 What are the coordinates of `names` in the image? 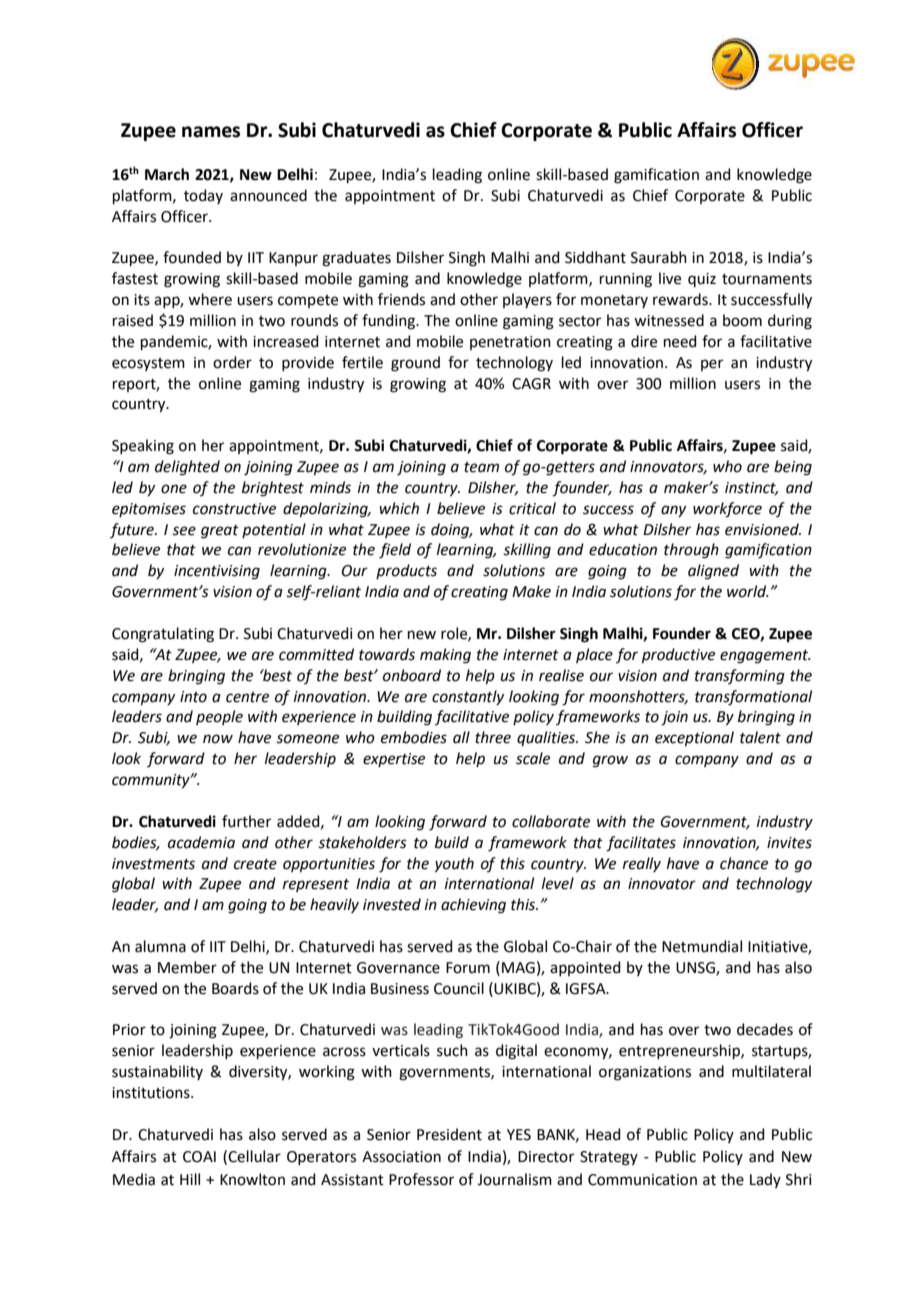 It's located at (211, 132).
